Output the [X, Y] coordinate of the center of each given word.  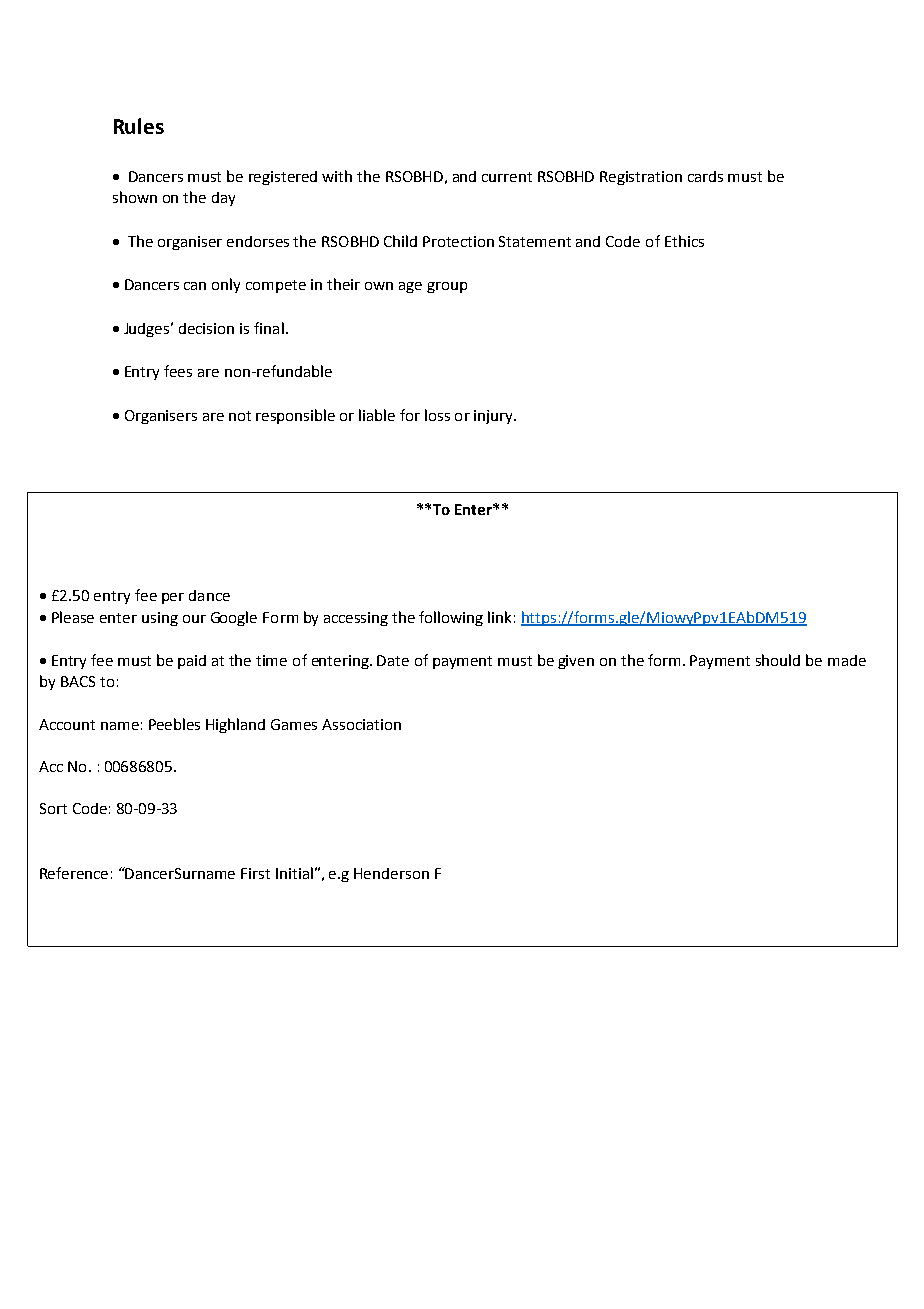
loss [437, 415]
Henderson [391, 873]
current [507, 177]
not [240, 416]
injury [494, 417]
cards [705, 176]
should [778, 660]
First [255, 873]
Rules [139, 126]
